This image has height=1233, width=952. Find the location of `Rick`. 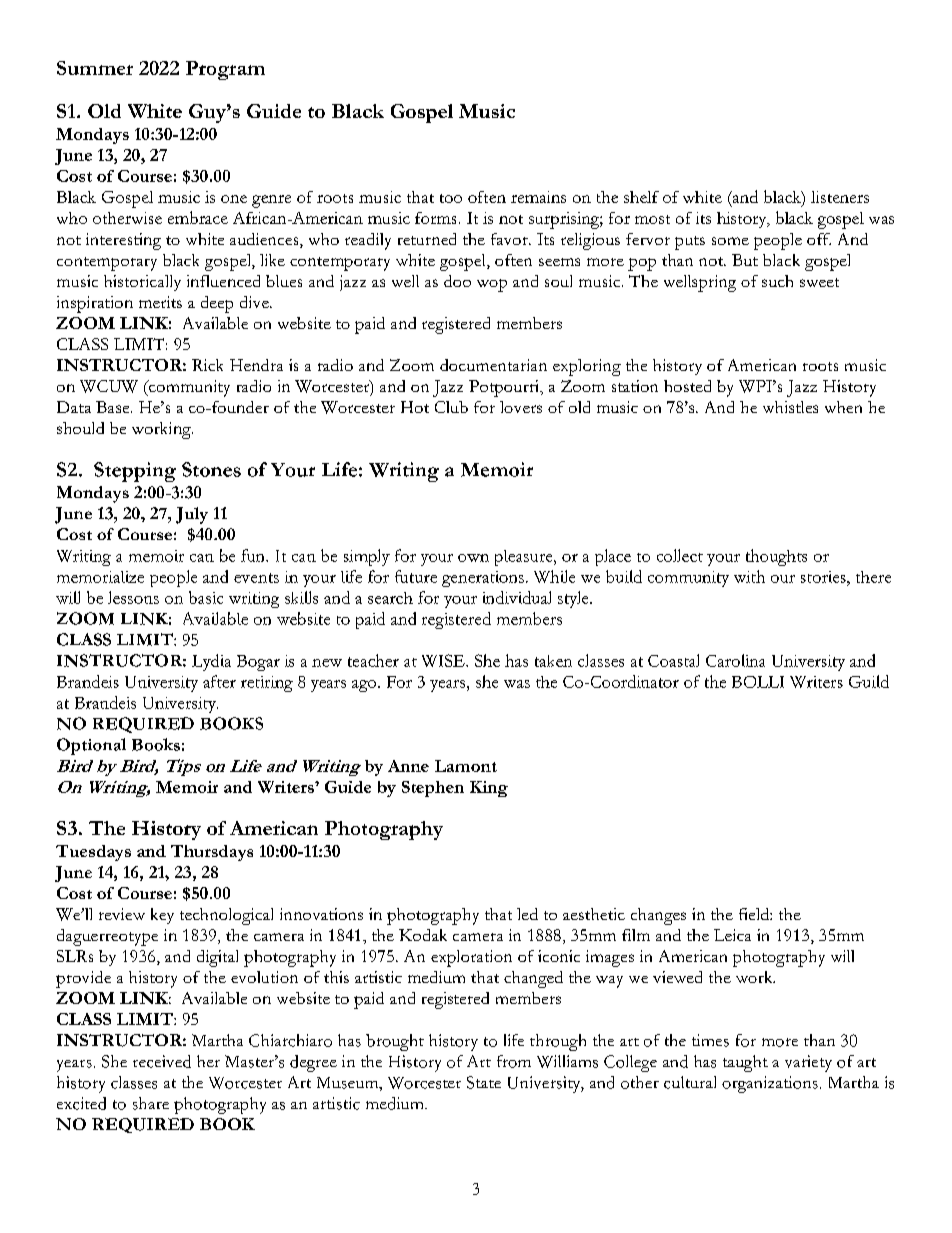

Rick is located at coordinates (207, 365).
